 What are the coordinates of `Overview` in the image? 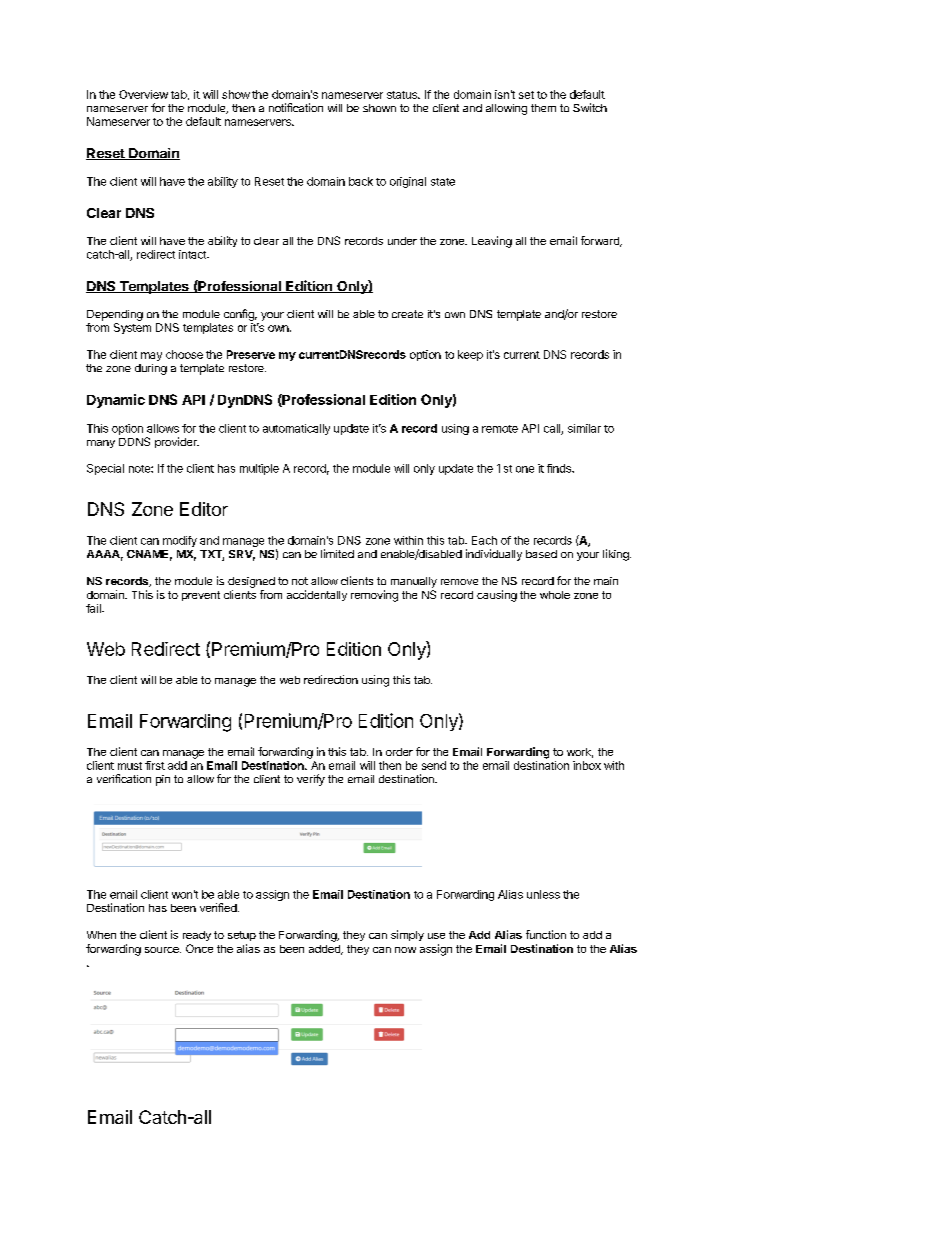 It's located at (143, 94).
